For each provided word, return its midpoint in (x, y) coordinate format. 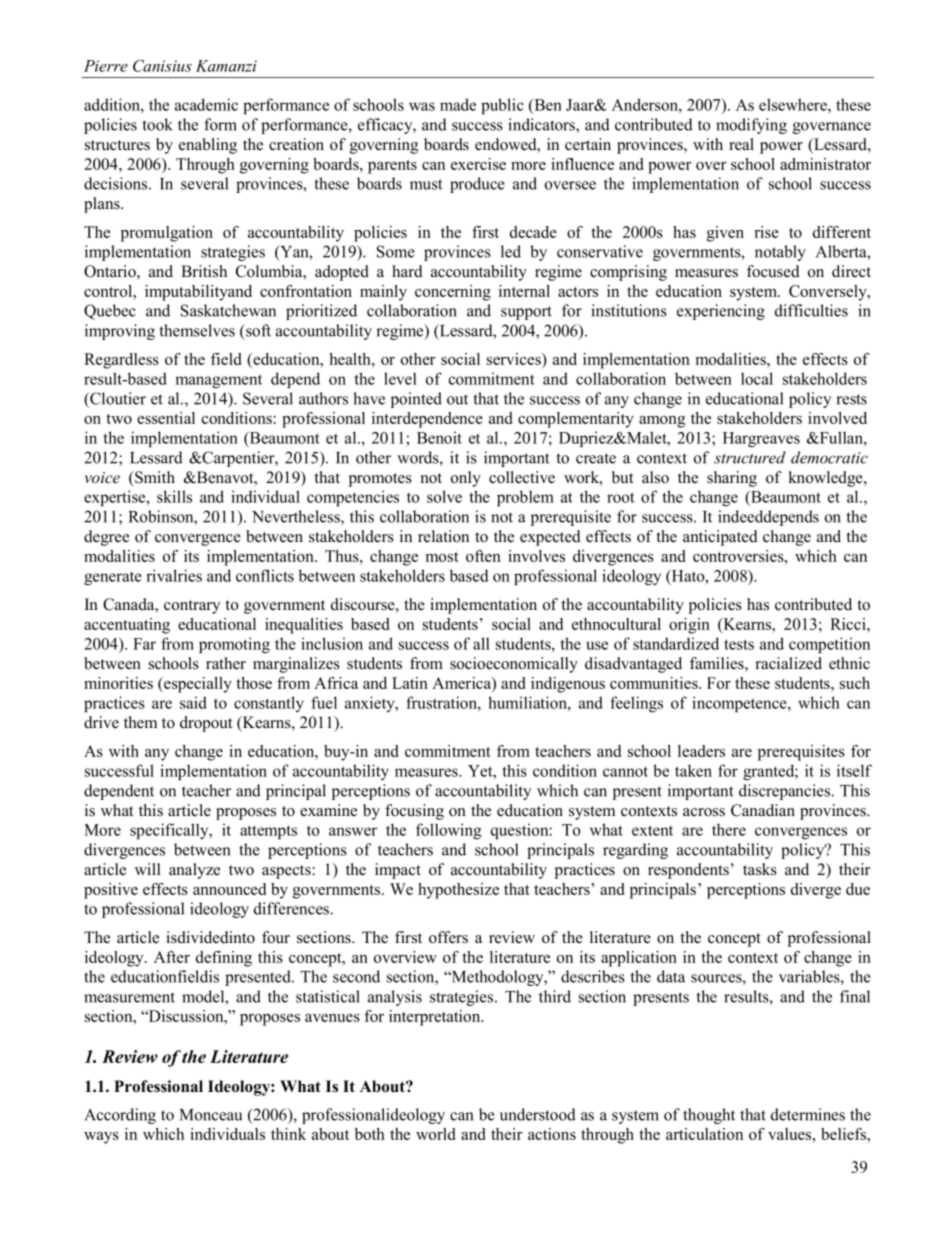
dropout (206, 724)
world (435, 1134)
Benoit (439, 437)
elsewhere (794, 104)
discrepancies (786, 792)
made (458, 104)
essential (166, 418)
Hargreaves (761, 440)
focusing (414, 812)
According (120, 1116)
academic (206, 104)
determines (808, 1114)
